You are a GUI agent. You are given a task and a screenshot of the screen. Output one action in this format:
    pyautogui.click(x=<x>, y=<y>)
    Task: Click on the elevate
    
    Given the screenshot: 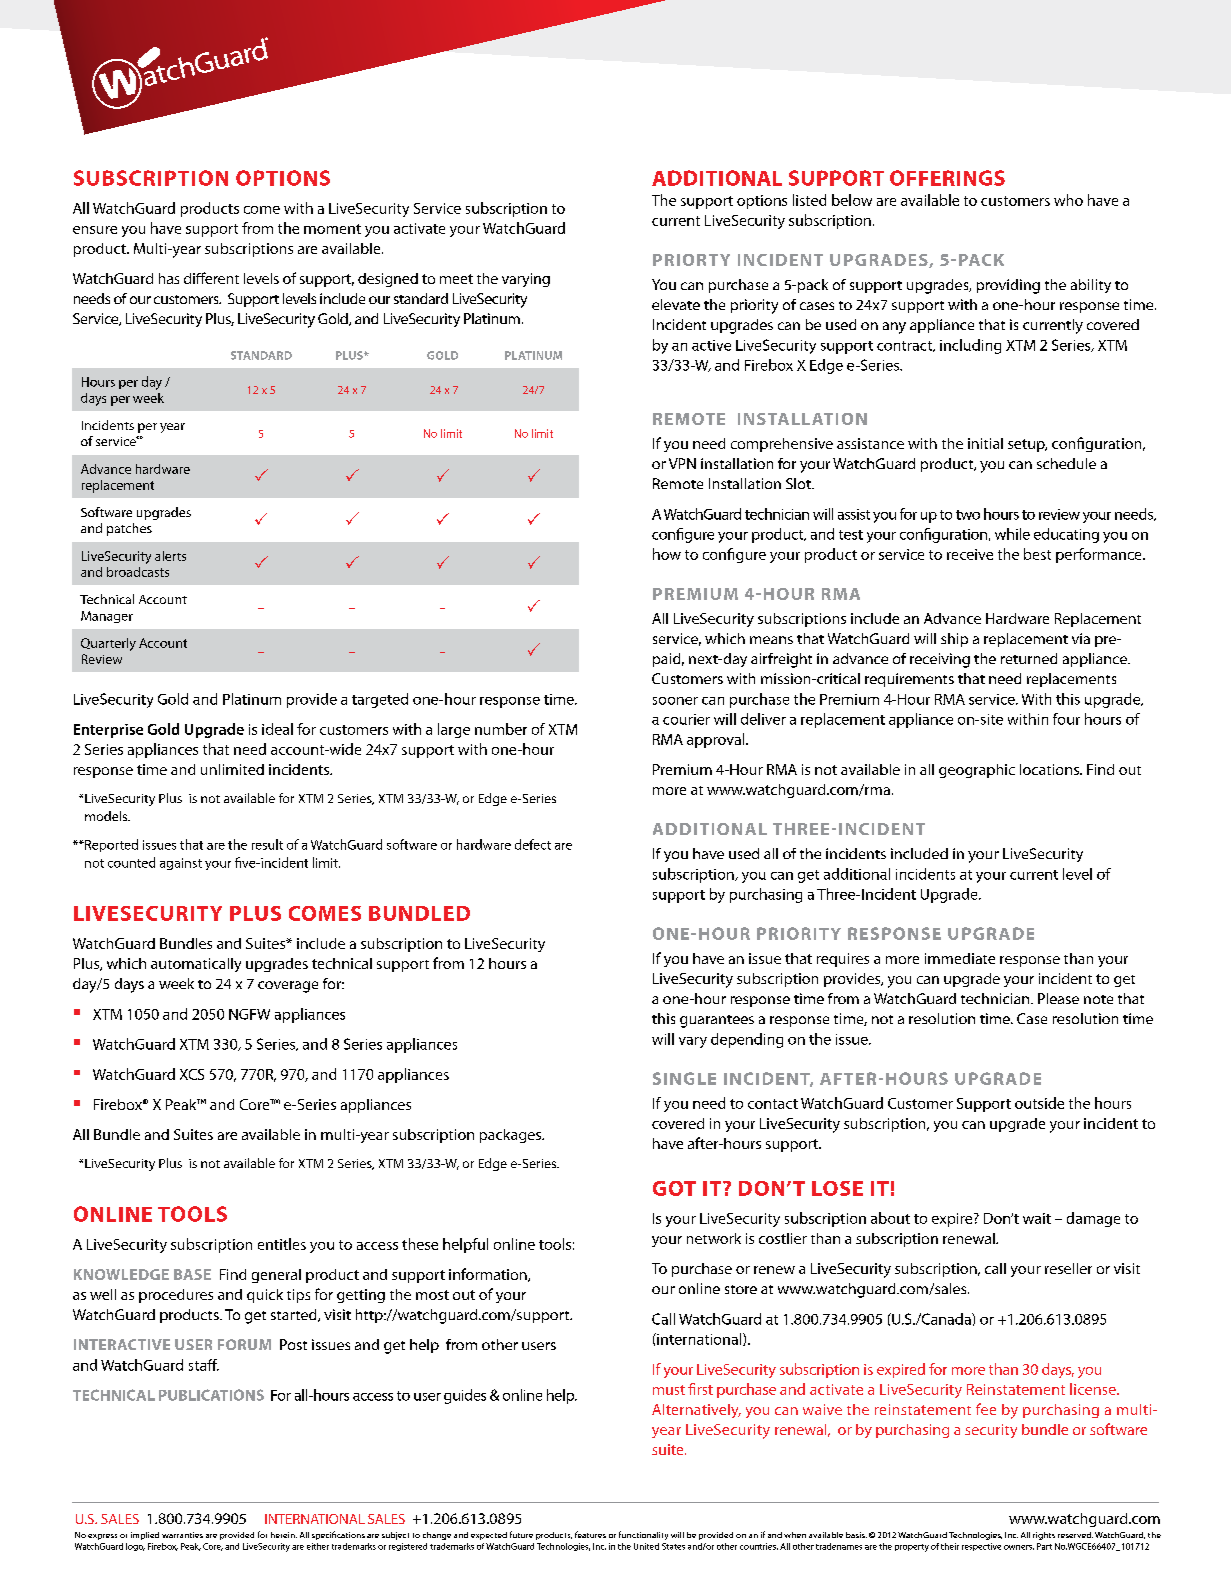 What is the action you would take?
    pyautogui.click(x=676, y=304)
